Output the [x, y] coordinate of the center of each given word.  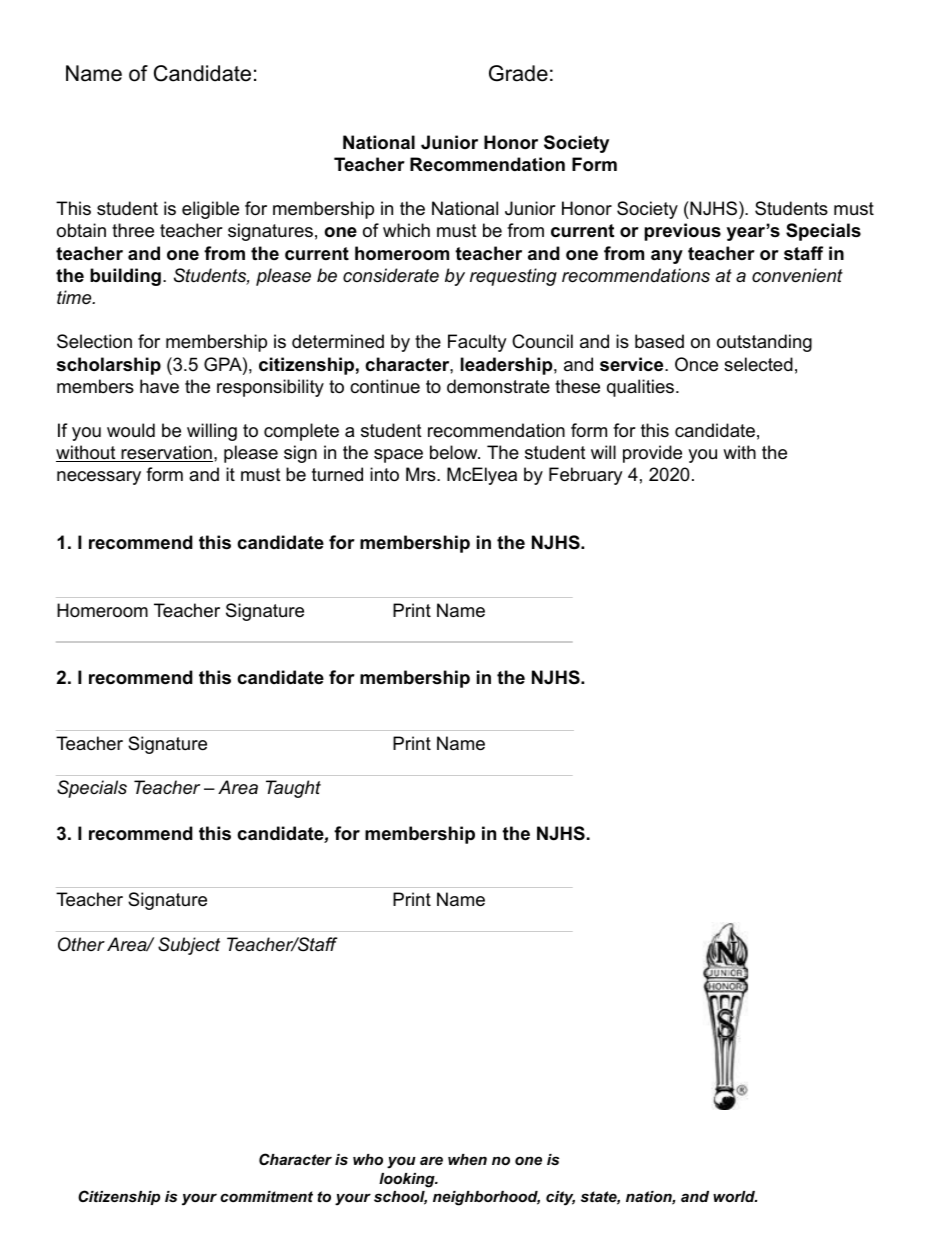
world [735, 1196]
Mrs [422, 474]
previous [682, 232]
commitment [266, 1196]
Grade [518, 73]
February [586, 476]
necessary [99, 478]
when [467, 1159]
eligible [210, 210]
